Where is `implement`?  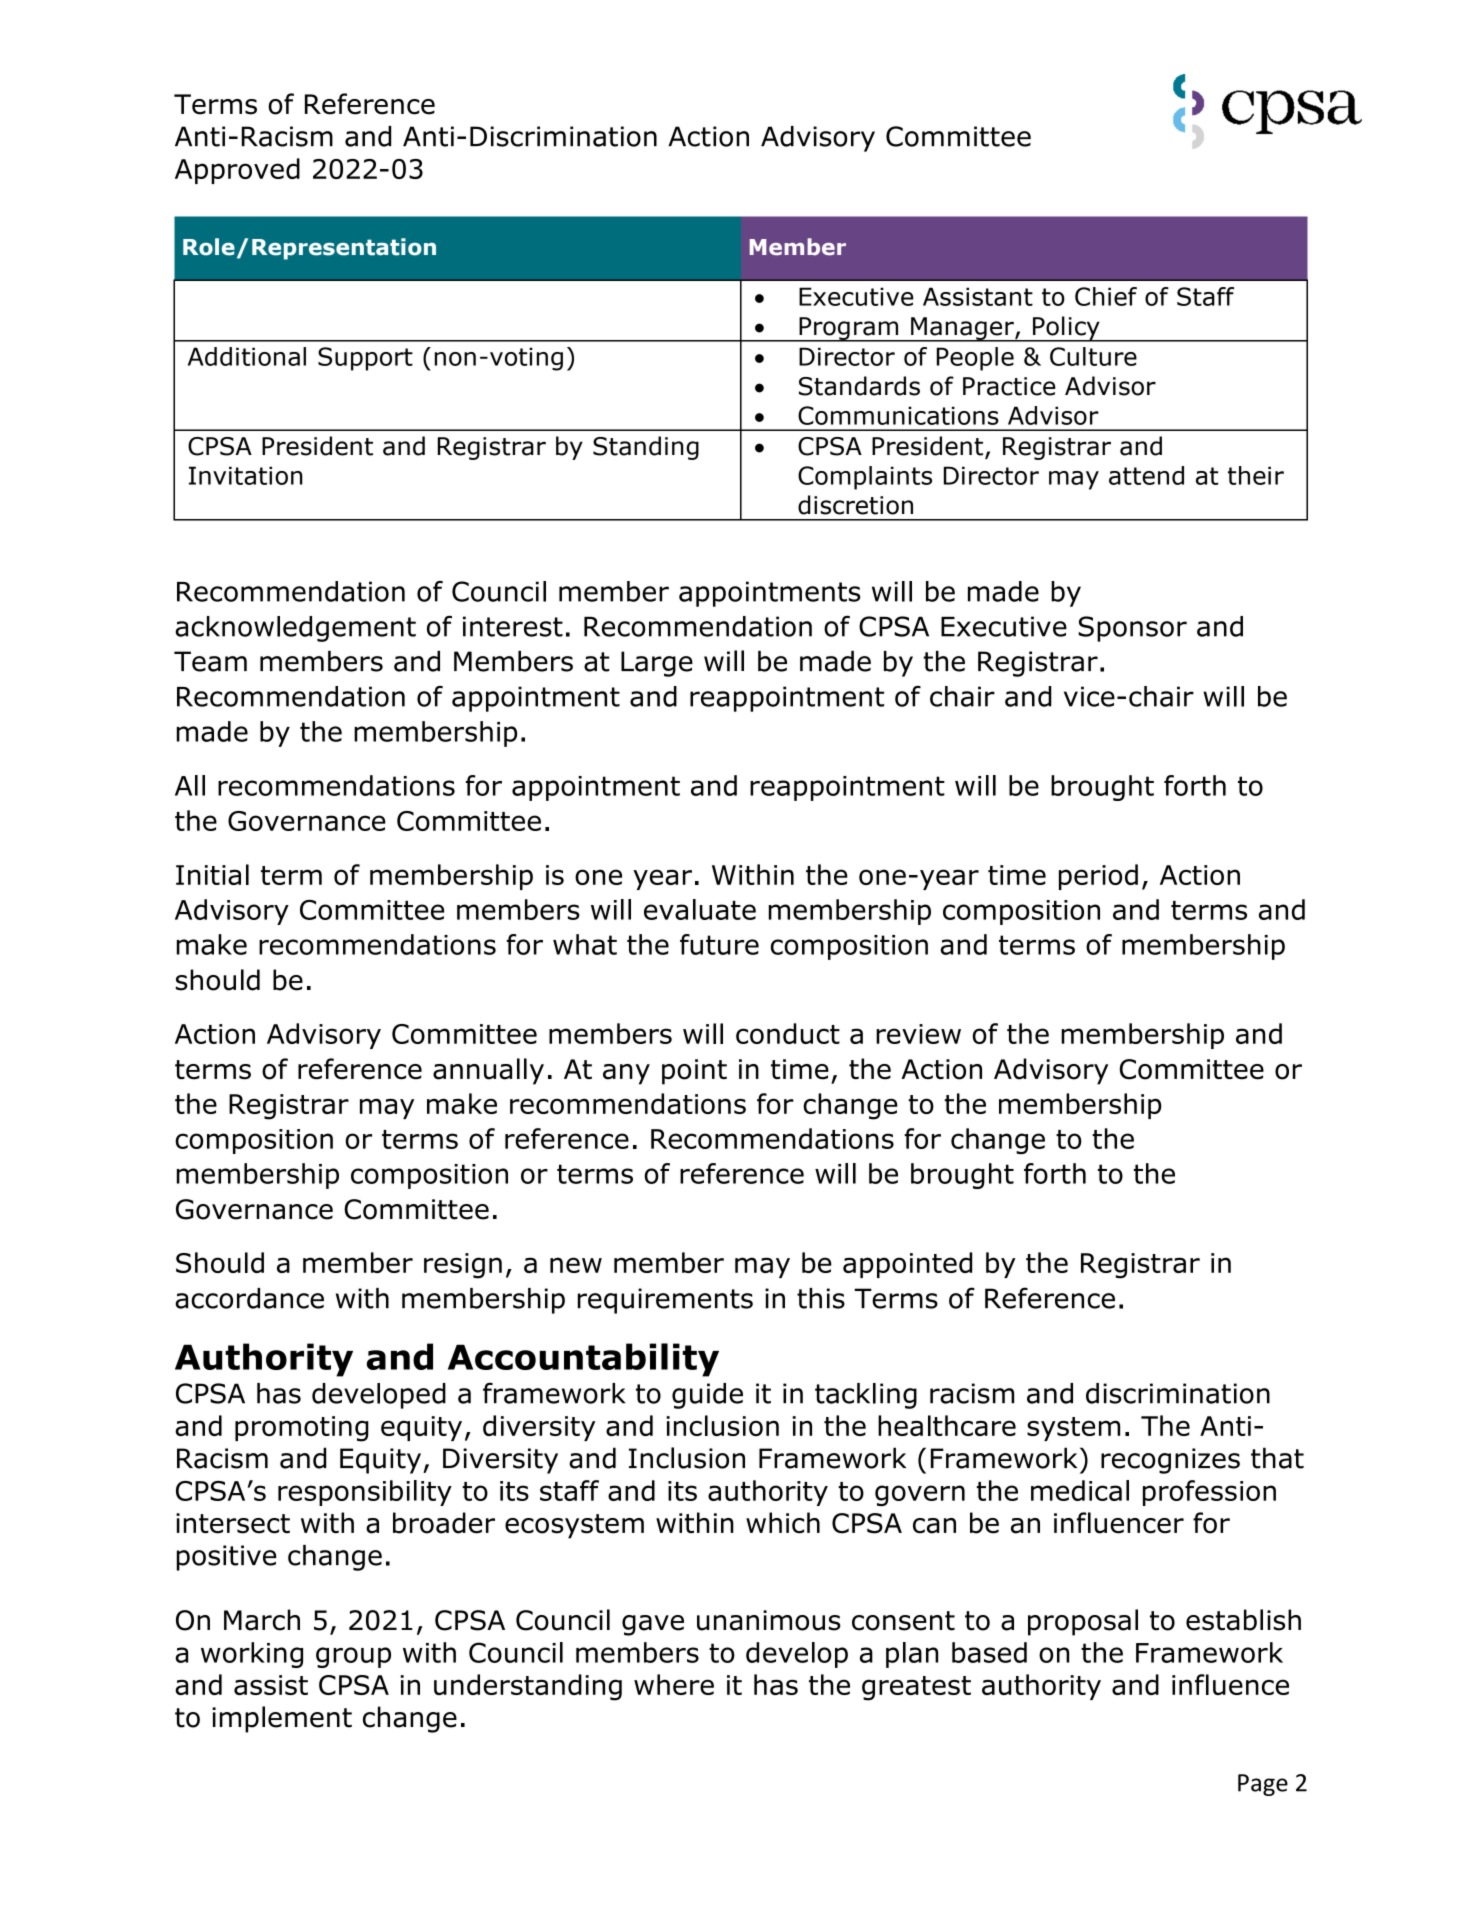
implement is located at coordinates (282, 1719).
